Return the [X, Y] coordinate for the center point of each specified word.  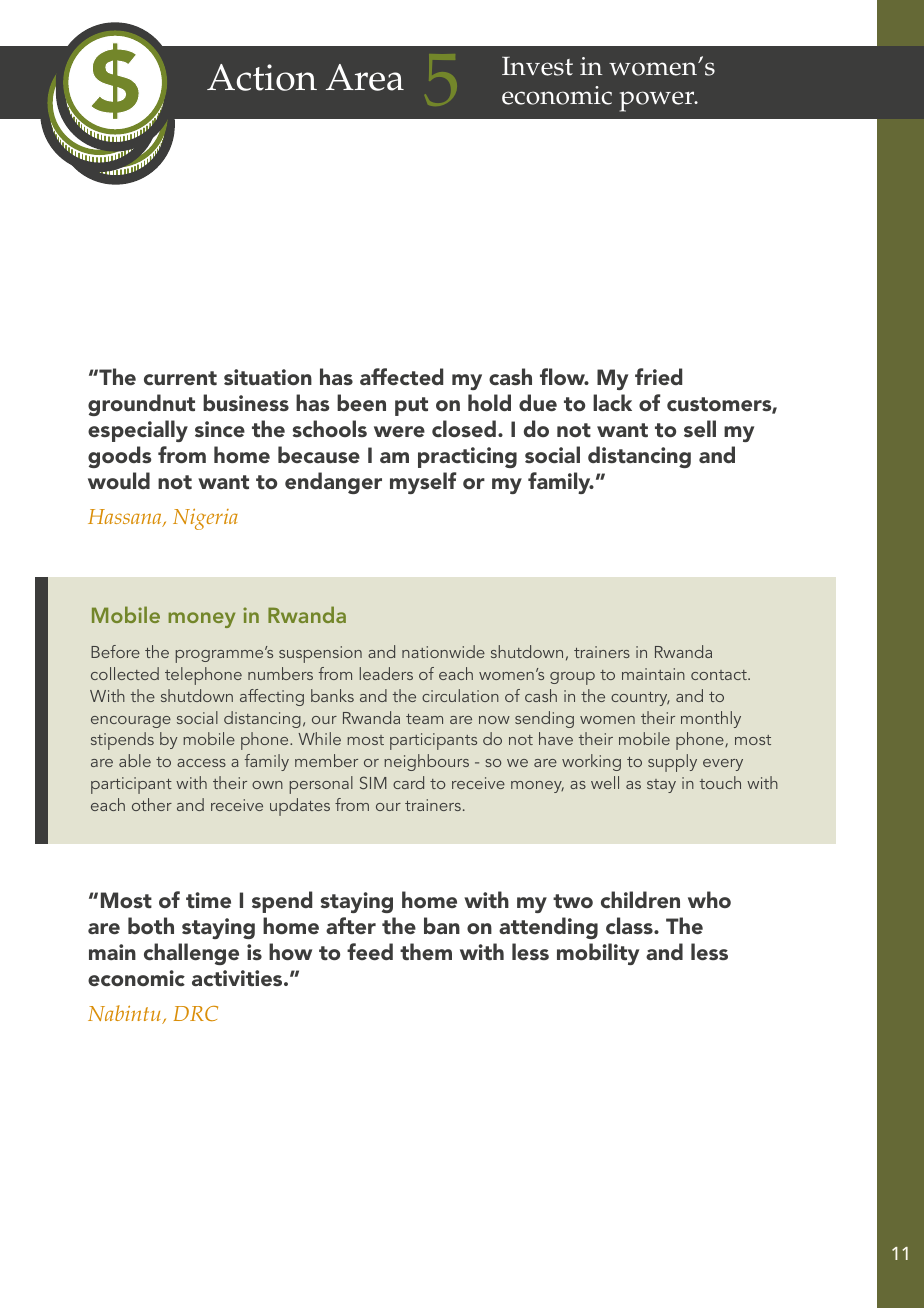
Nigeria [205, 519]
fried [658, 376]
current [180, 378]
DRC [196, 1013]
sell [700, 428]
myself [423, 483]
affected [401, 376]
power [658, 101]
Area [365, 77]
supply [672, 763]
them [426, 951]
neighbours [426, 762]
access [201, 763]
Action [262, 77]
